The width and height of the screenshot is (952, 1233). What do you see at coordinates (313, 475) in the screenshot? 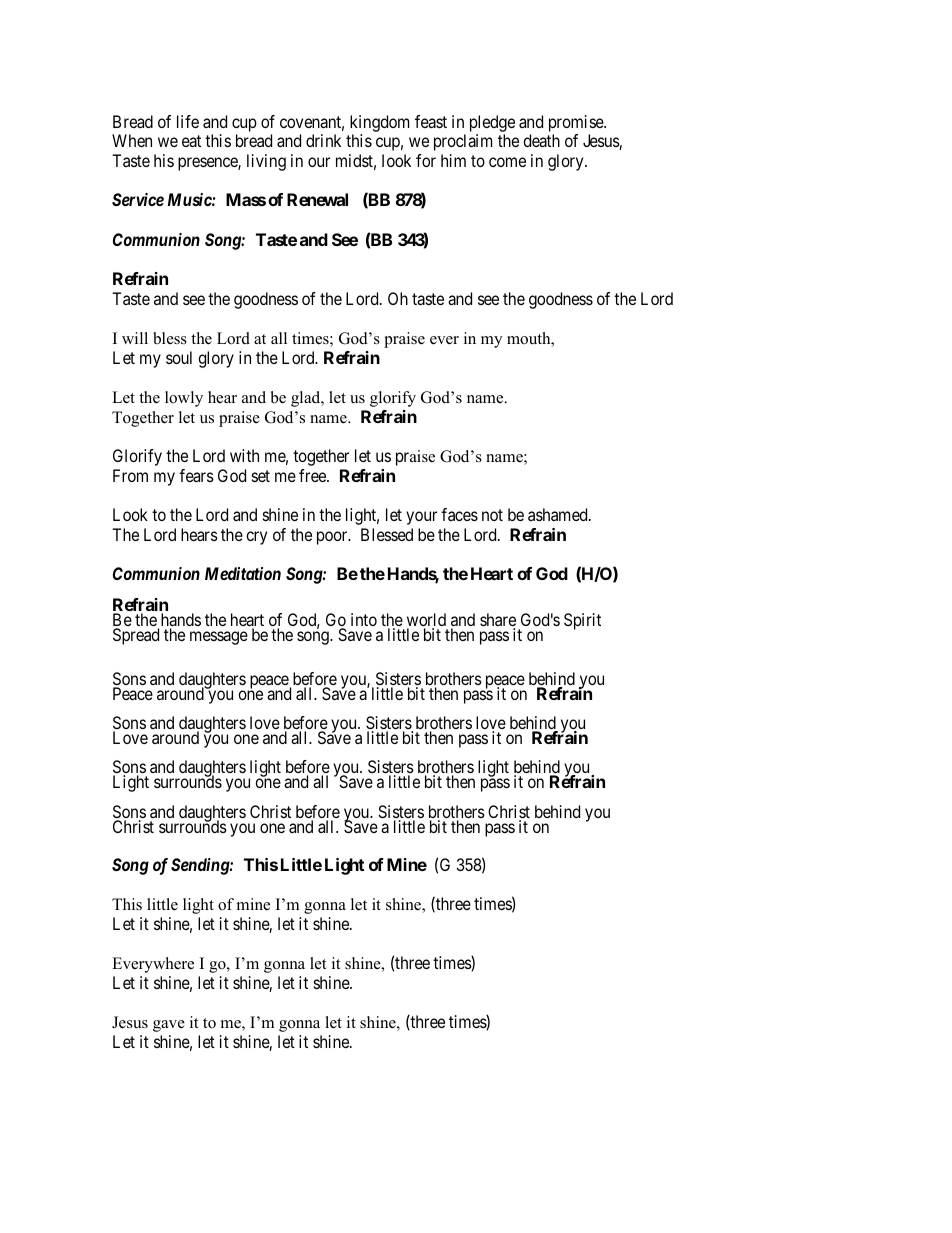
I see `free` at bounding box center [313, 475].
